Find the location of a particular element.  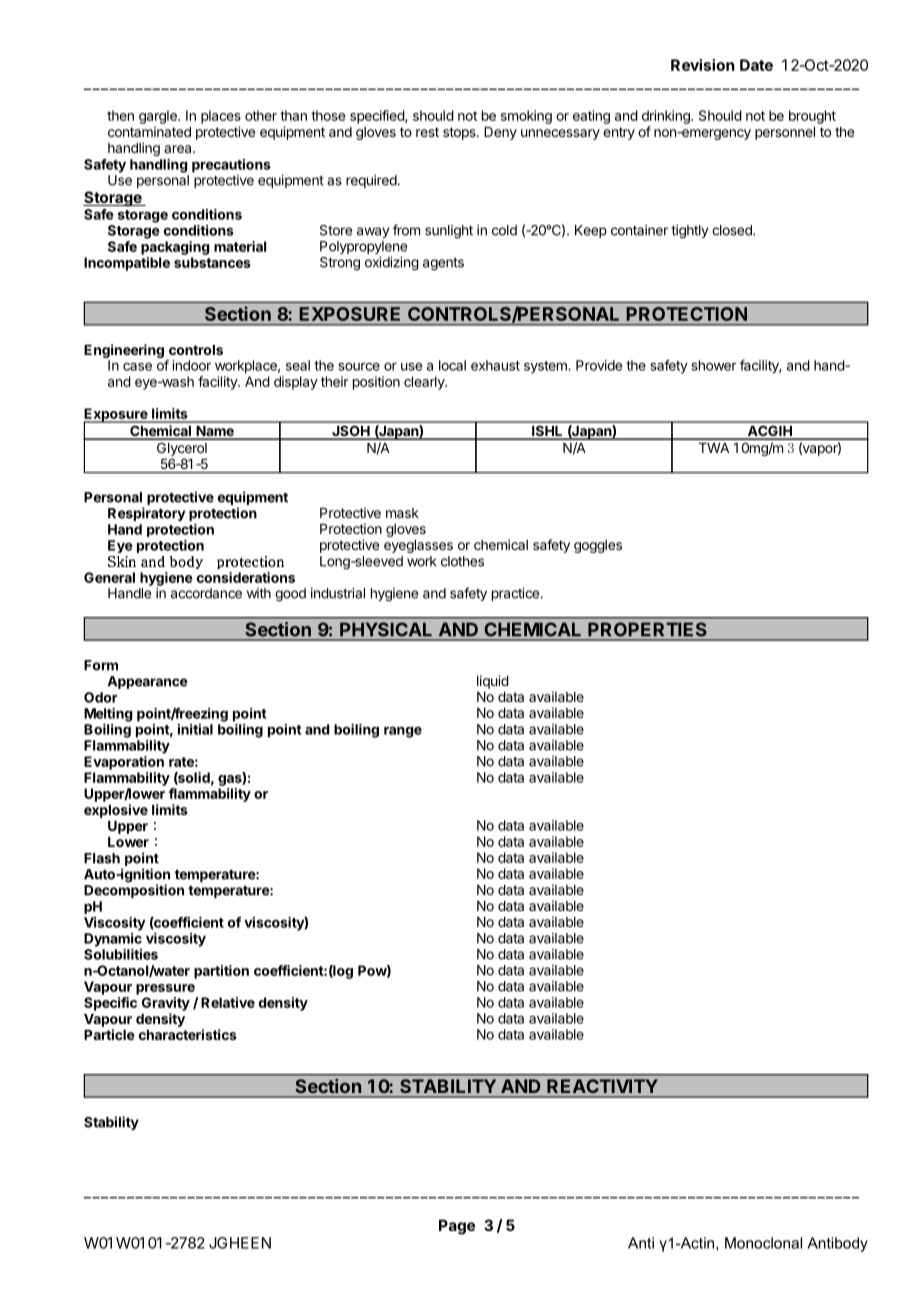

Revision is located at coordinates (702, 65).
